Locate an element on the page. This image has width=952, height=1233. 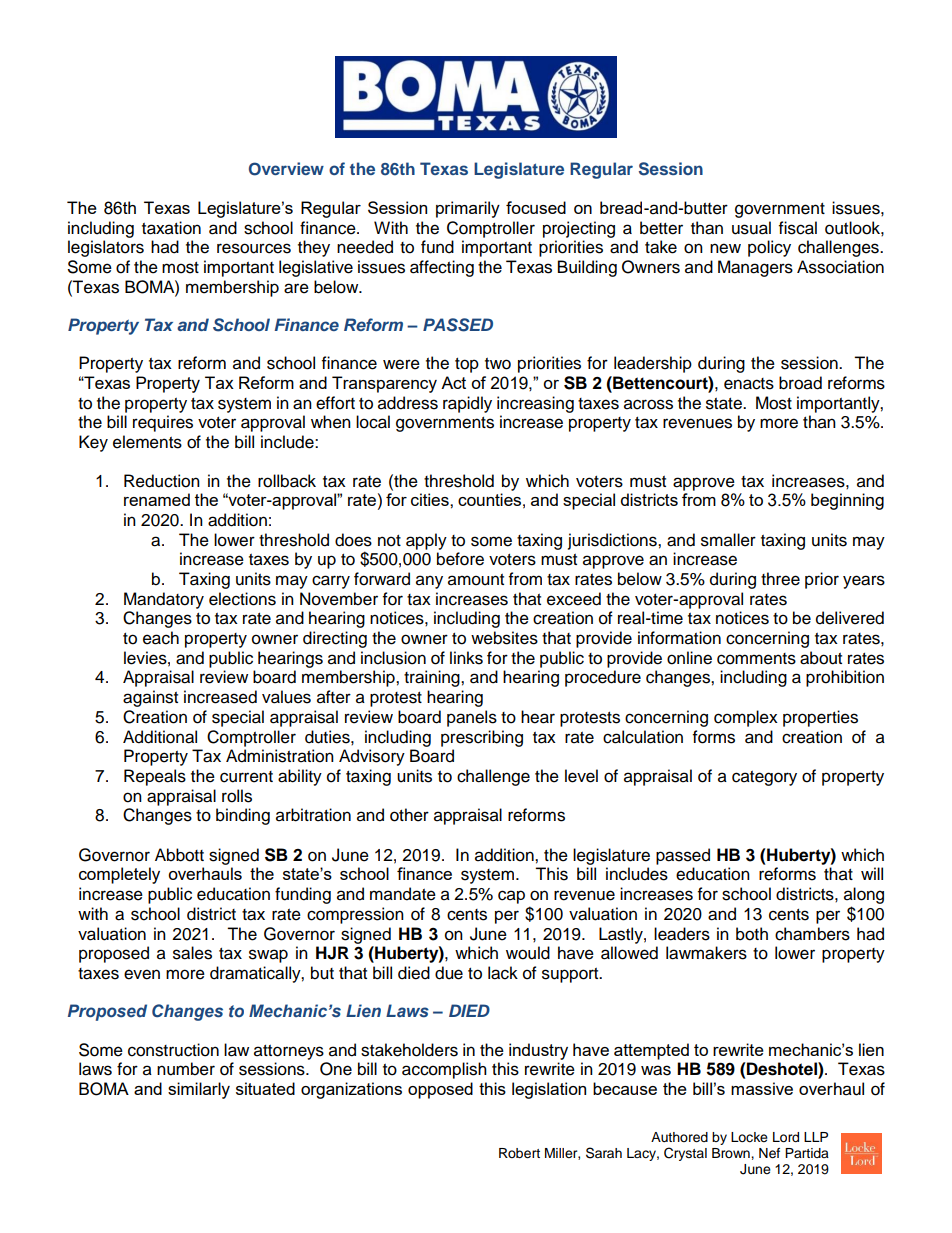
taxation is located at coordinates (171, 228).
